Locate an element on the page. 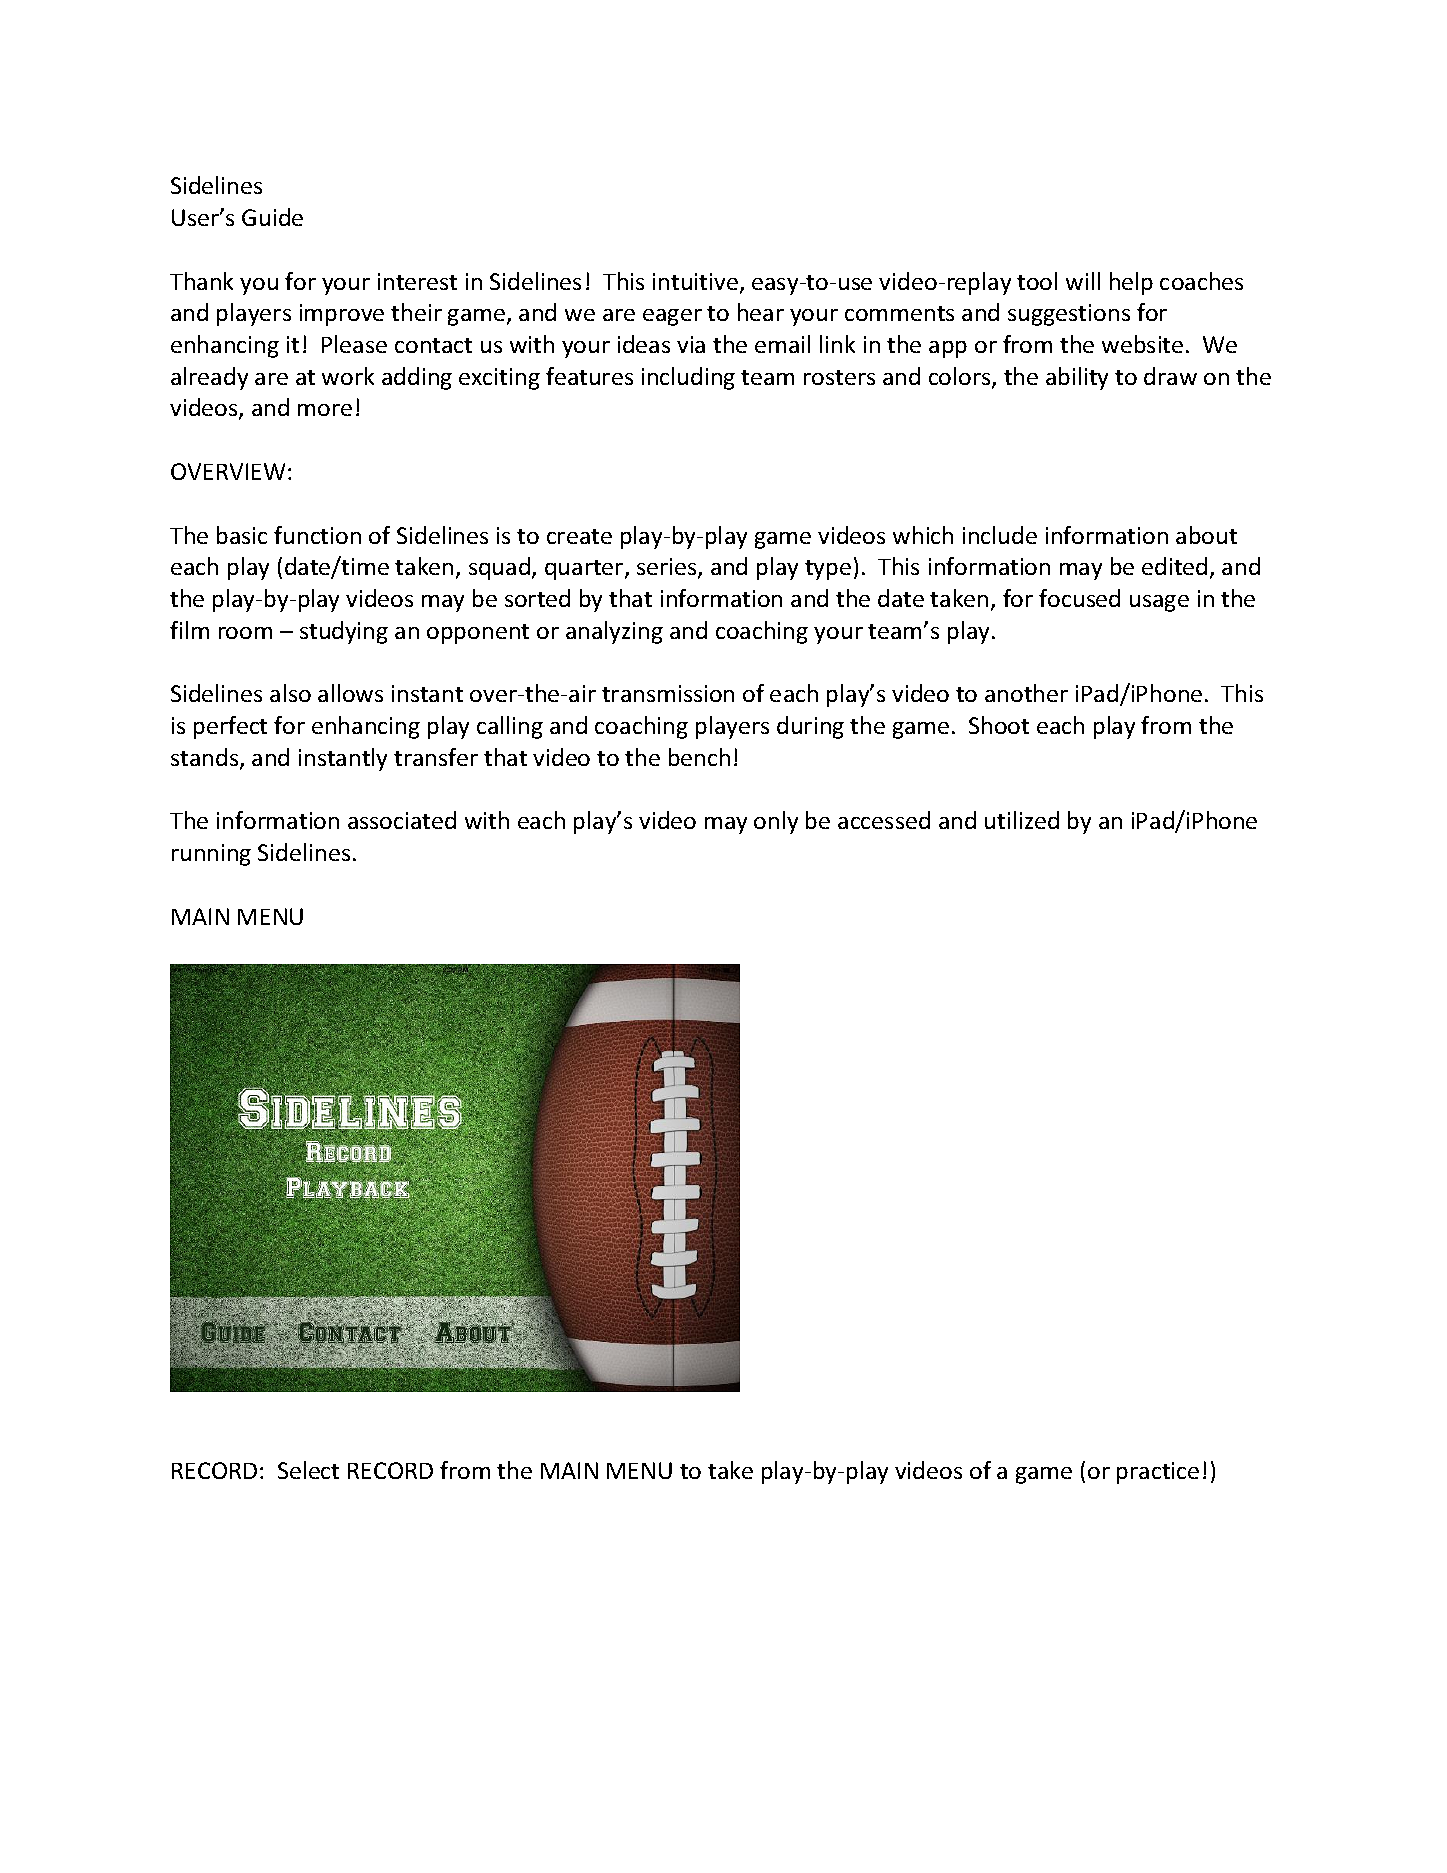 The width and height of the page is (1447, 1873). intuitive is located at coordinates (695, 281).
